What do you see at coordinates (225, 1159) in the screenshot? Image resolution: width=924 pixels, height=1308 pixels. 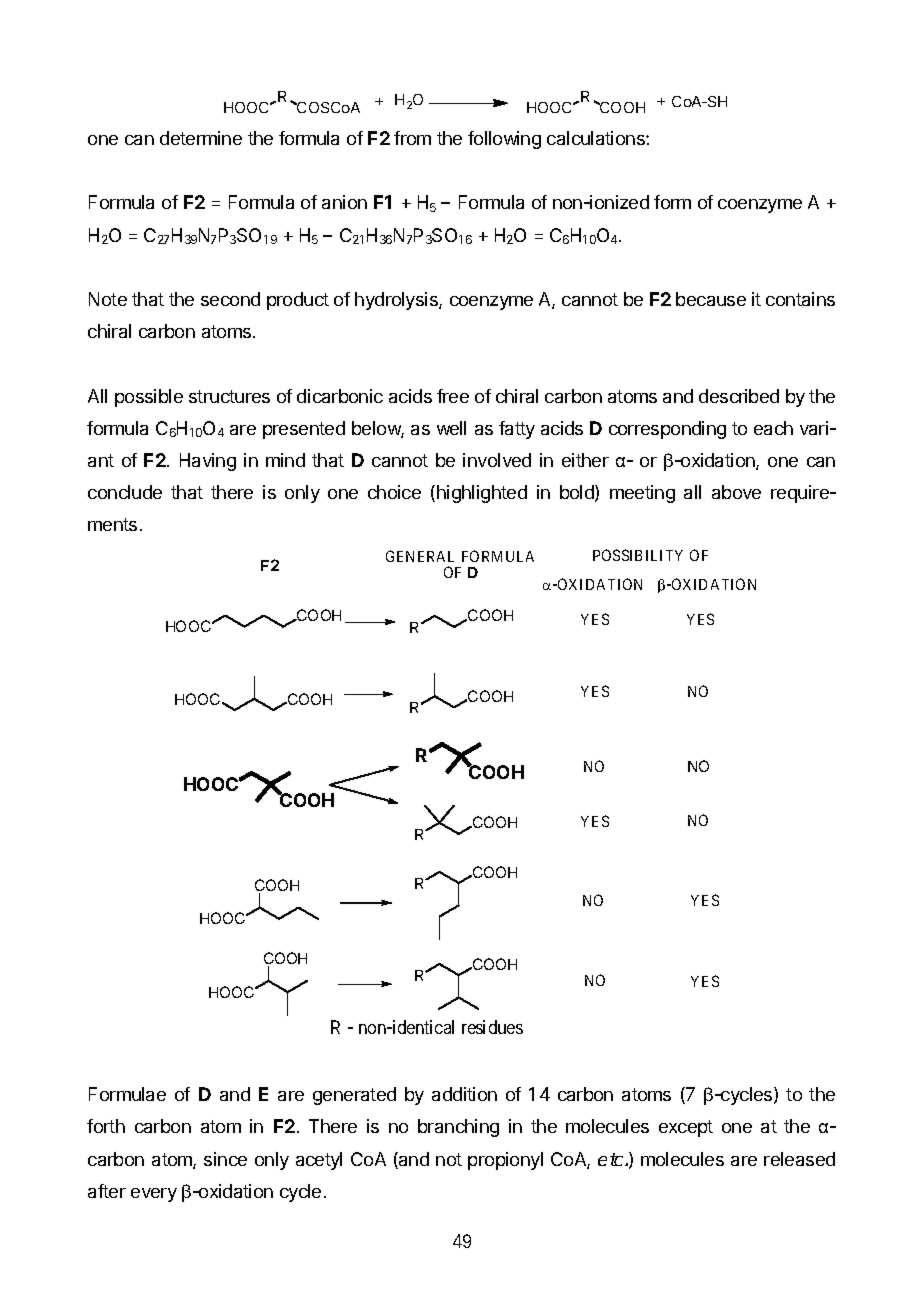 I see `since` at bounding box center [225, 1159].
